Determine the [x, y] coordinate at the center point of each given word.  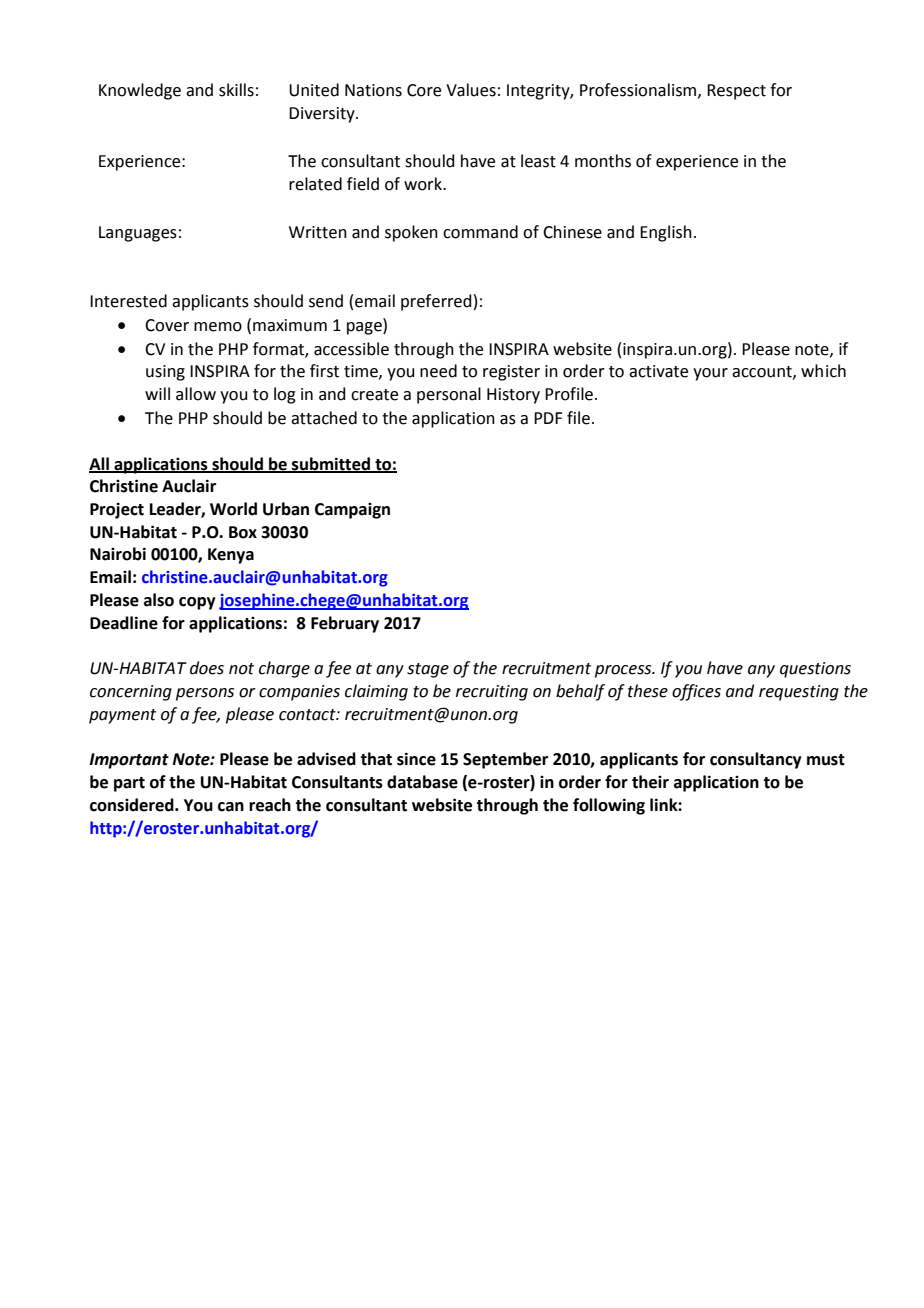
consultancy [756, 760]
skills [236, 90]
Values [471, 90]
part [129, 784]
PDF [548, 418]
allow [196, 394]
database [422, 782]
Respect [736, 92]
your [710, 374]
